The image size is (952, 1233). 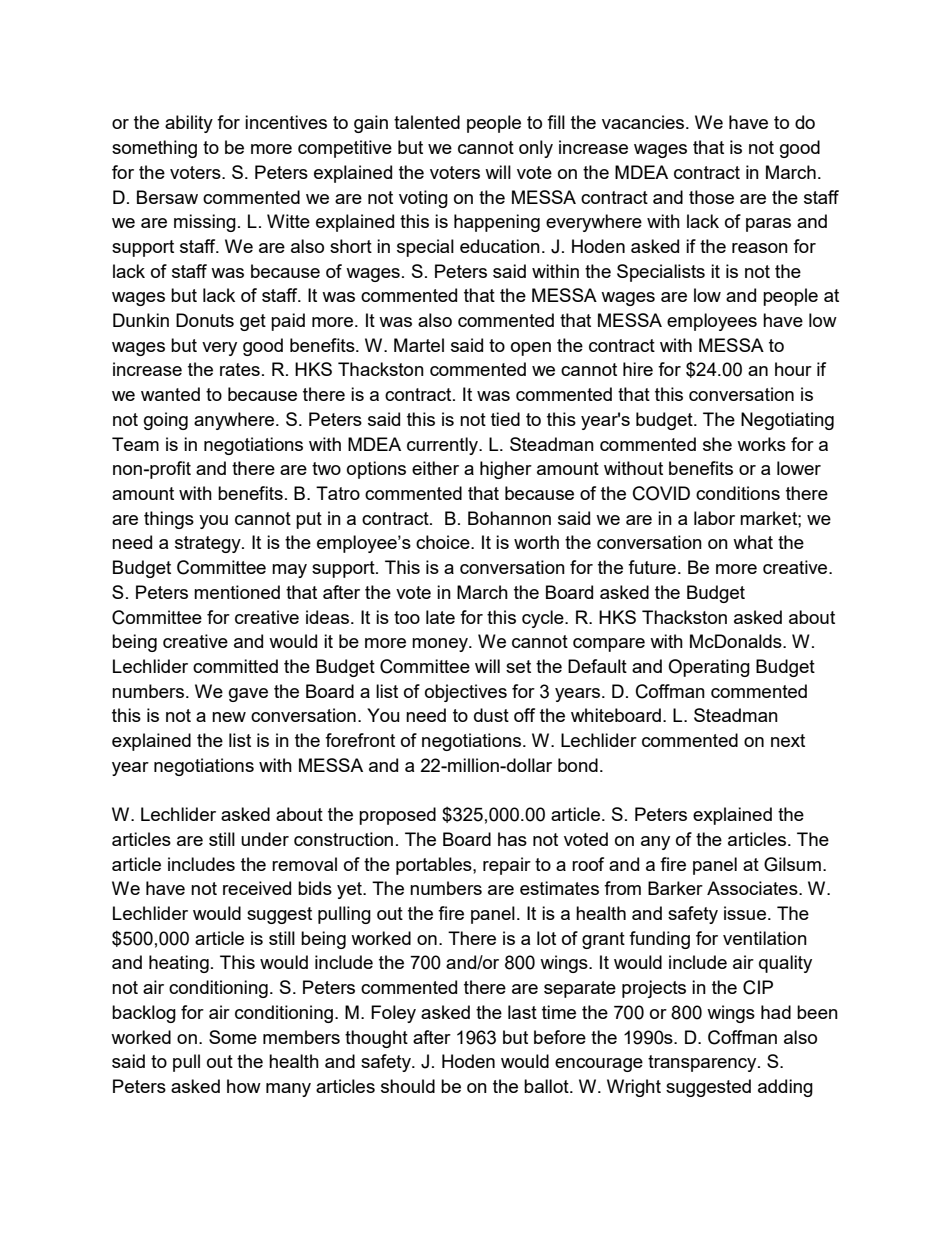 What do you see at coordinates (711, 197) in the screenshot?
I see `those` at bounding box center [711, 197].
